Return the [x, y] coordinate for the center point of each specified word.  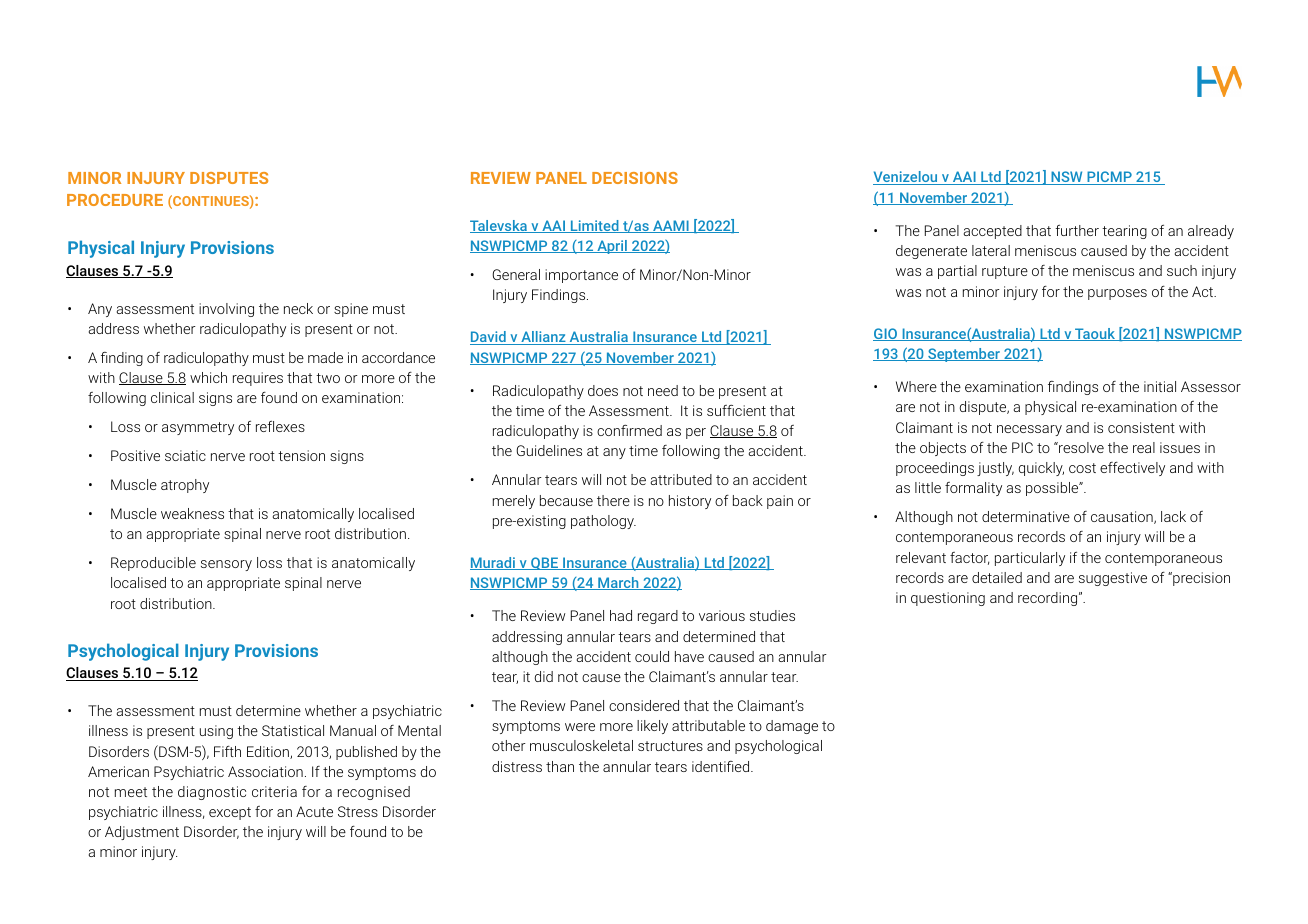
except [230, 813]
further [1077, 230]
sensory [226, 565]
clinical [172, 397]
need [663, 390]
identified [722, 766]
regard [658, 617]
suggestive [1113, 579]
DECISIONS [635, 178]
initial [1160, 386]
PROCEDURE [115, 200]
